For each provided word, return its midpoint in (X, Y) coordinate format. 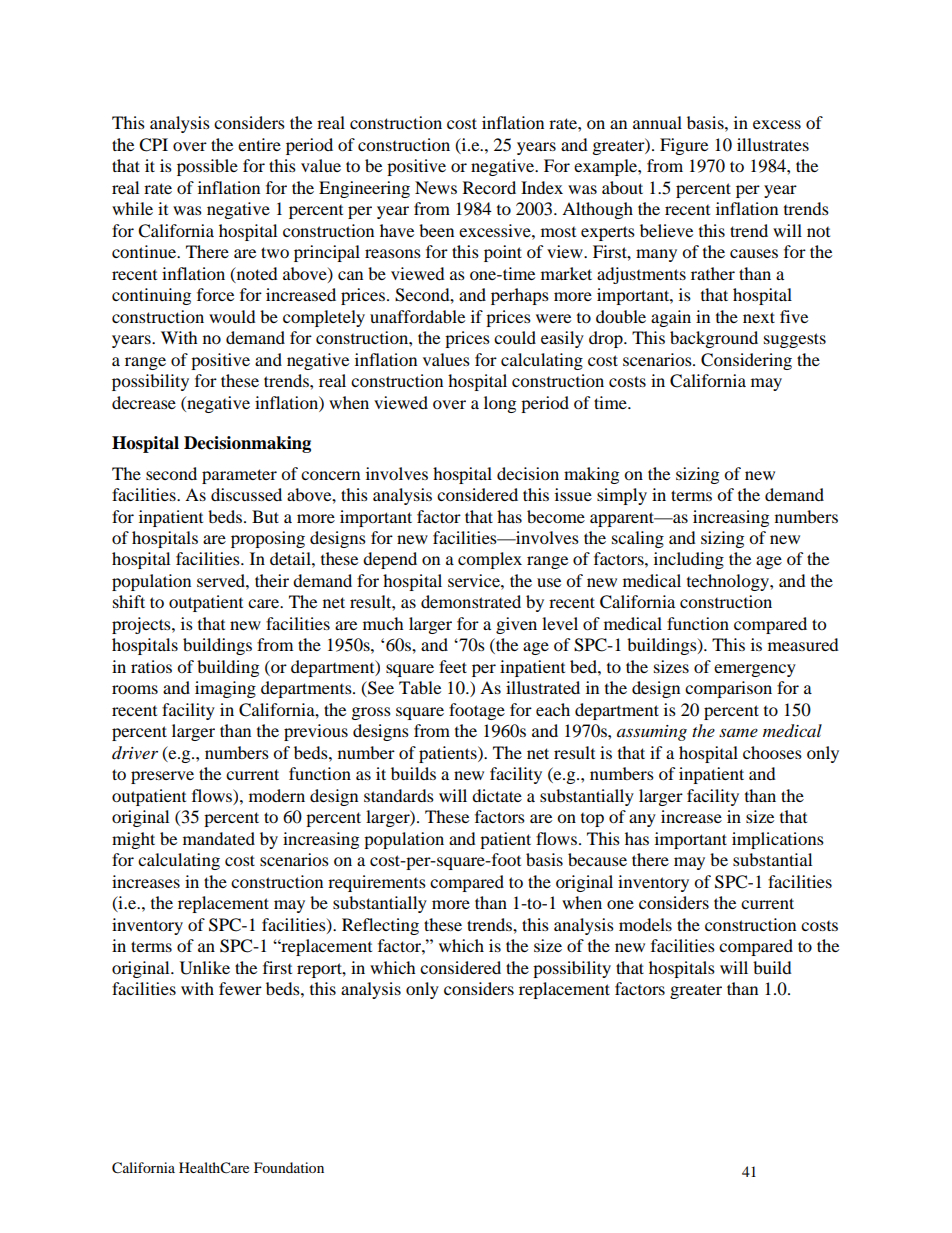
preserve (162, 777)
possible (207, 167)
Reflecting (380, 926)
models (645, 924)
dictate (497, 795)
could (515, 337)
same (738, 732)
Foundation (289, 1167)
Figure (684, 146)
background (714, 339)
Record (489, 187)
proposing (268, 539)
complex (490, 560)
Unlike (205, 968)
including (689, 560)
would (232, 316)
